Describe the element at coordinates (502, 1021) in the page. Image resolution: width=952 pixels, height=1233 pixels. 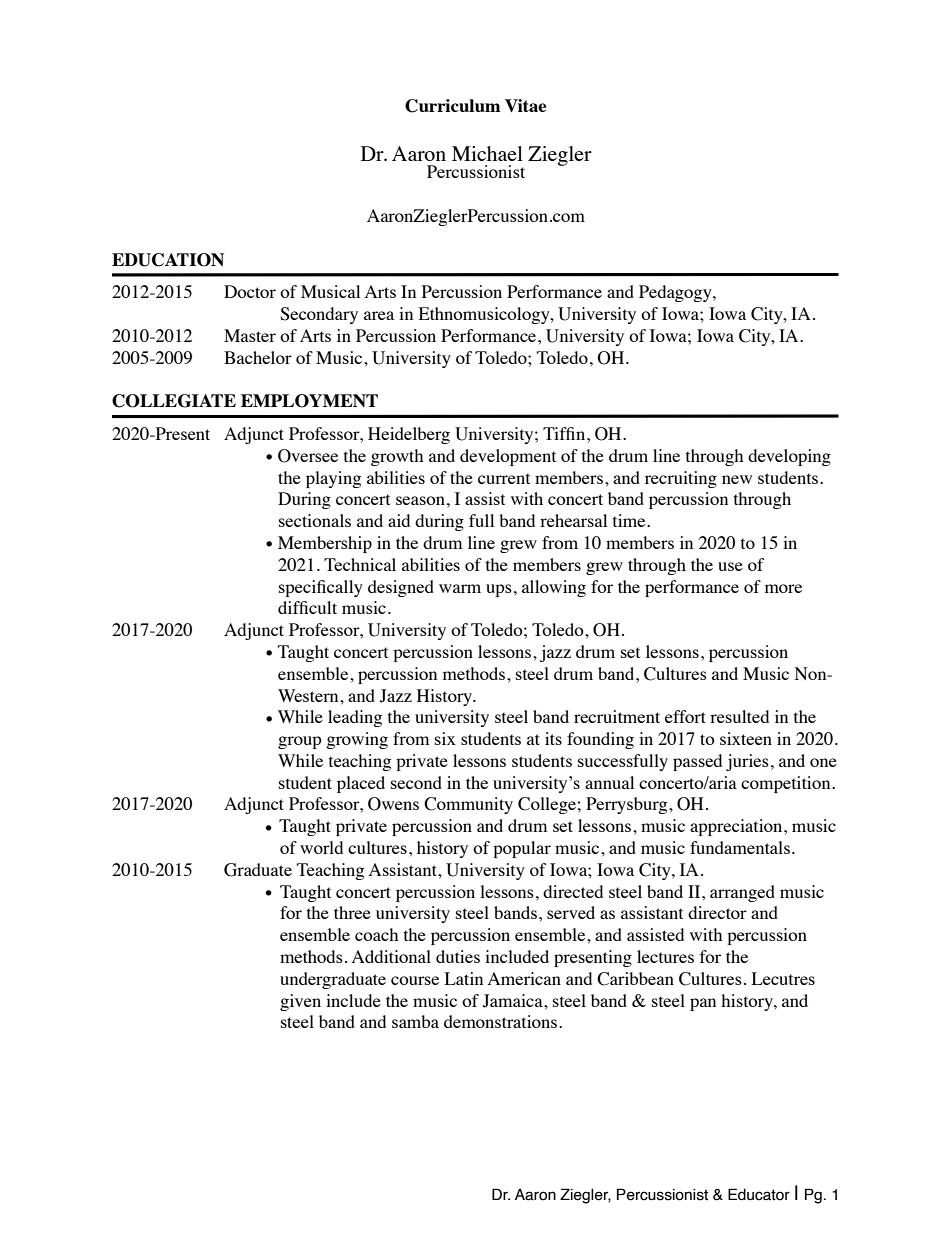
I see `demonstrations` at that location.
